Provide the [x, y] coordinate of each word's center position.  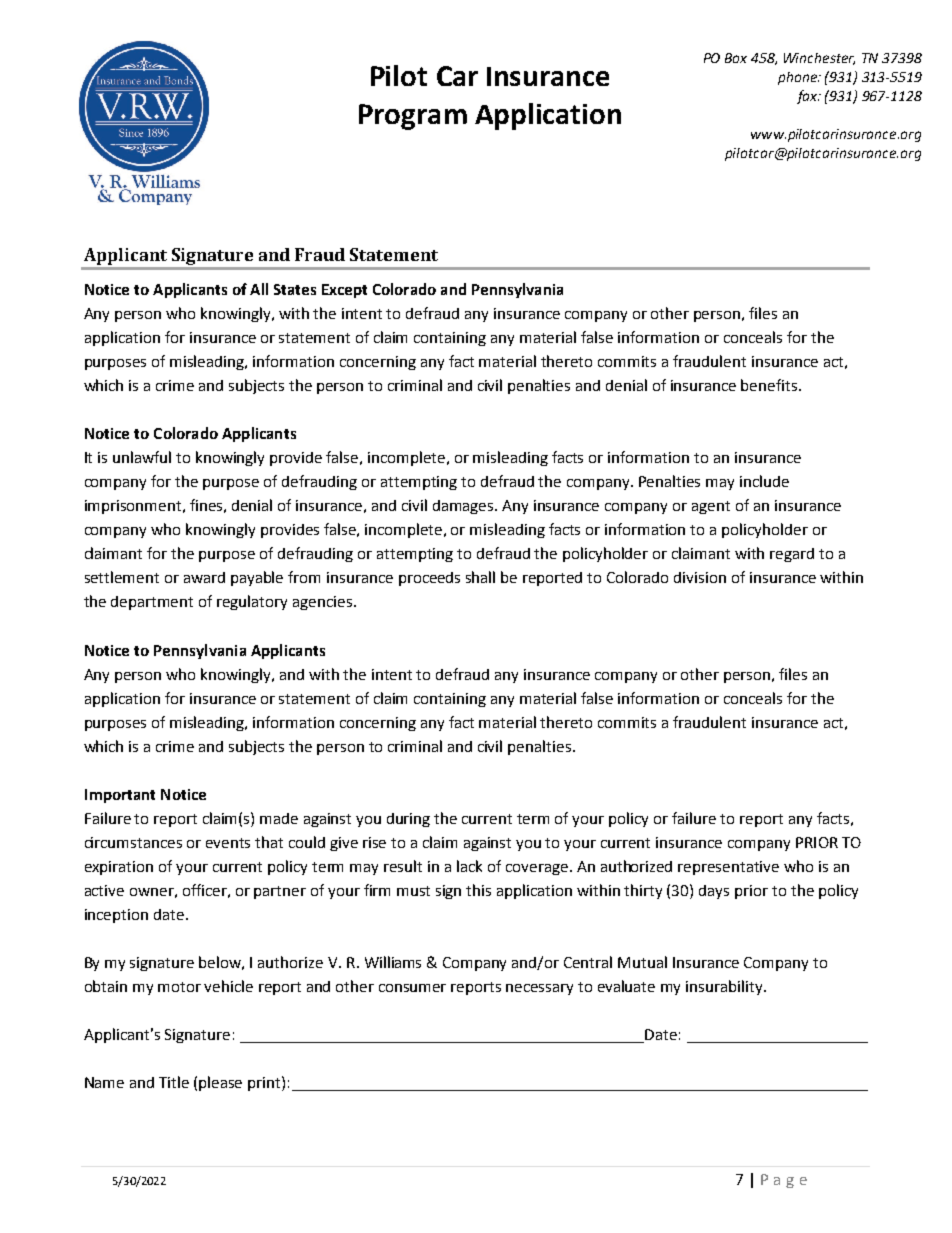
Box [736, 58]
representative [728, 868]
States [295, 289]
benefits [770, 385]
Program [413, 117]
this [478, 890]
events [228, 843]
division [700, 577]
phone [799, 78]
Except [344, 291]
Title [174, 1082]
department [152, 603]
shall [480, 577]
